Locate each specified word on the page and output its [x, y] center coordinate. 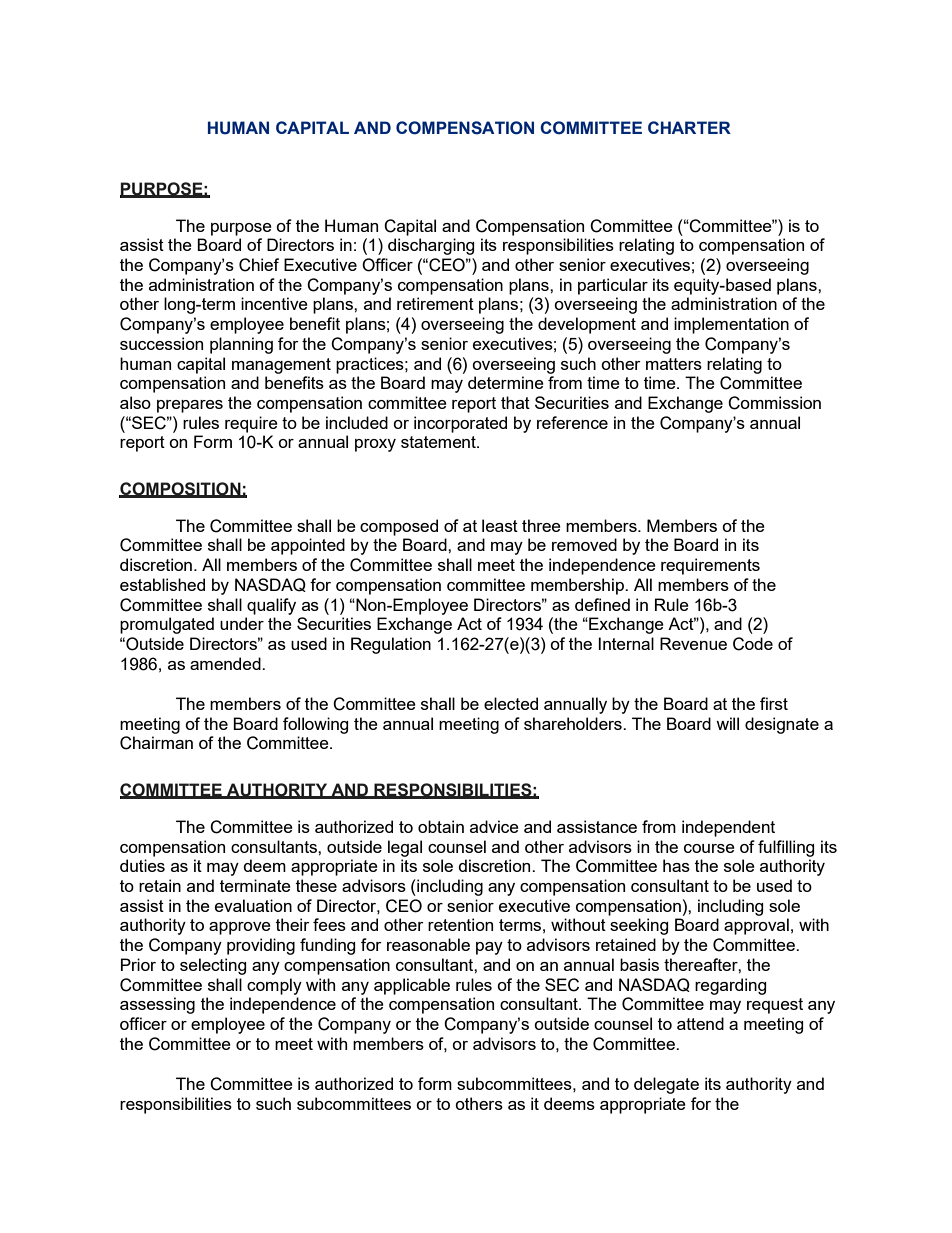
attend [700, 1023]
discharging [431, 246]
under [242, 623]
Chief [259, 265]
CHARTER [689, 127]
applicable [412, 986]
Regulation [391, 645]
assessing [157, 1005]
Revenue [693, 643]
